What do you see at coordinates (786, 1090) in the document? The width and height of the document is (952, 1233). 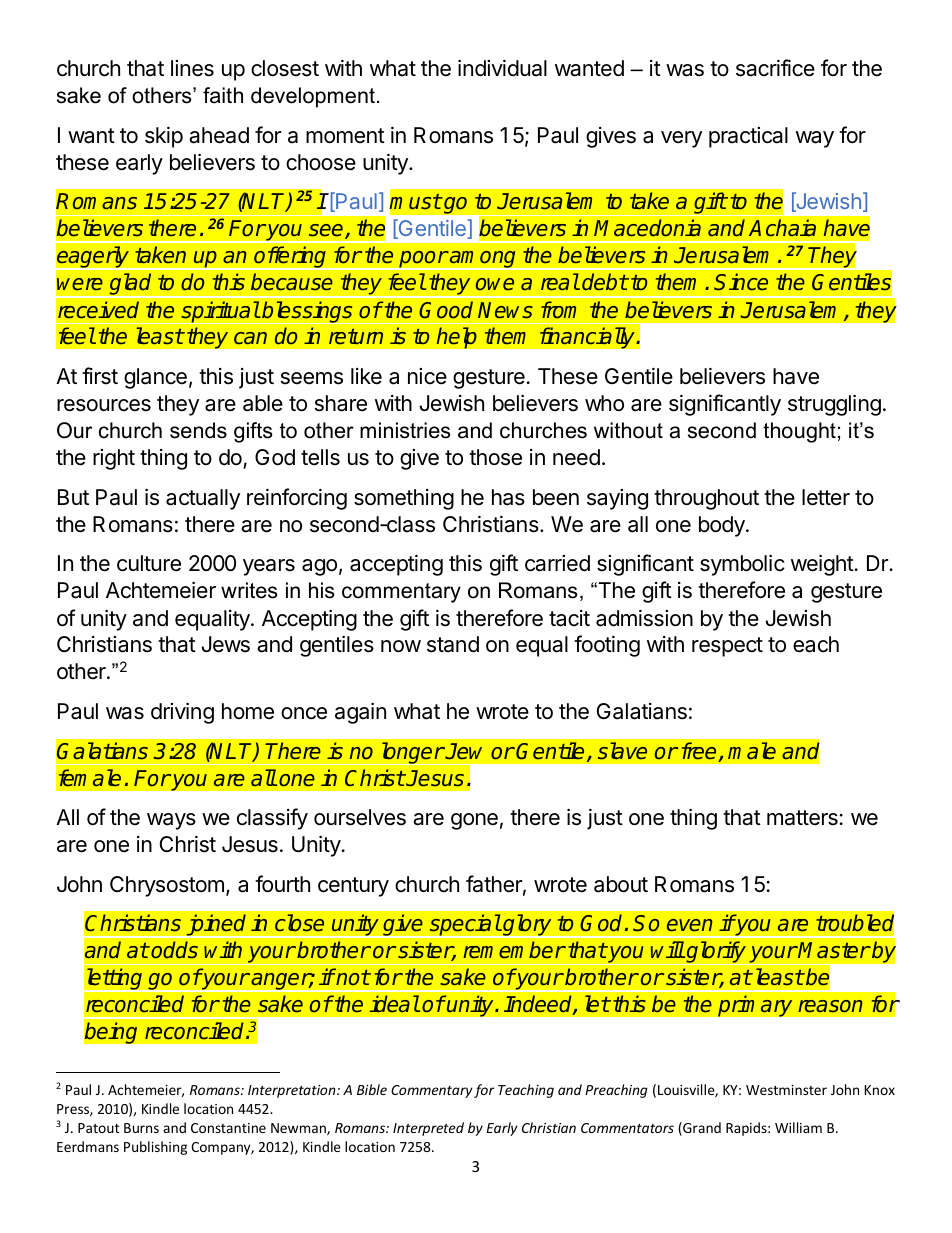 I see `Westminster` at bounding box center [786, 1090].
